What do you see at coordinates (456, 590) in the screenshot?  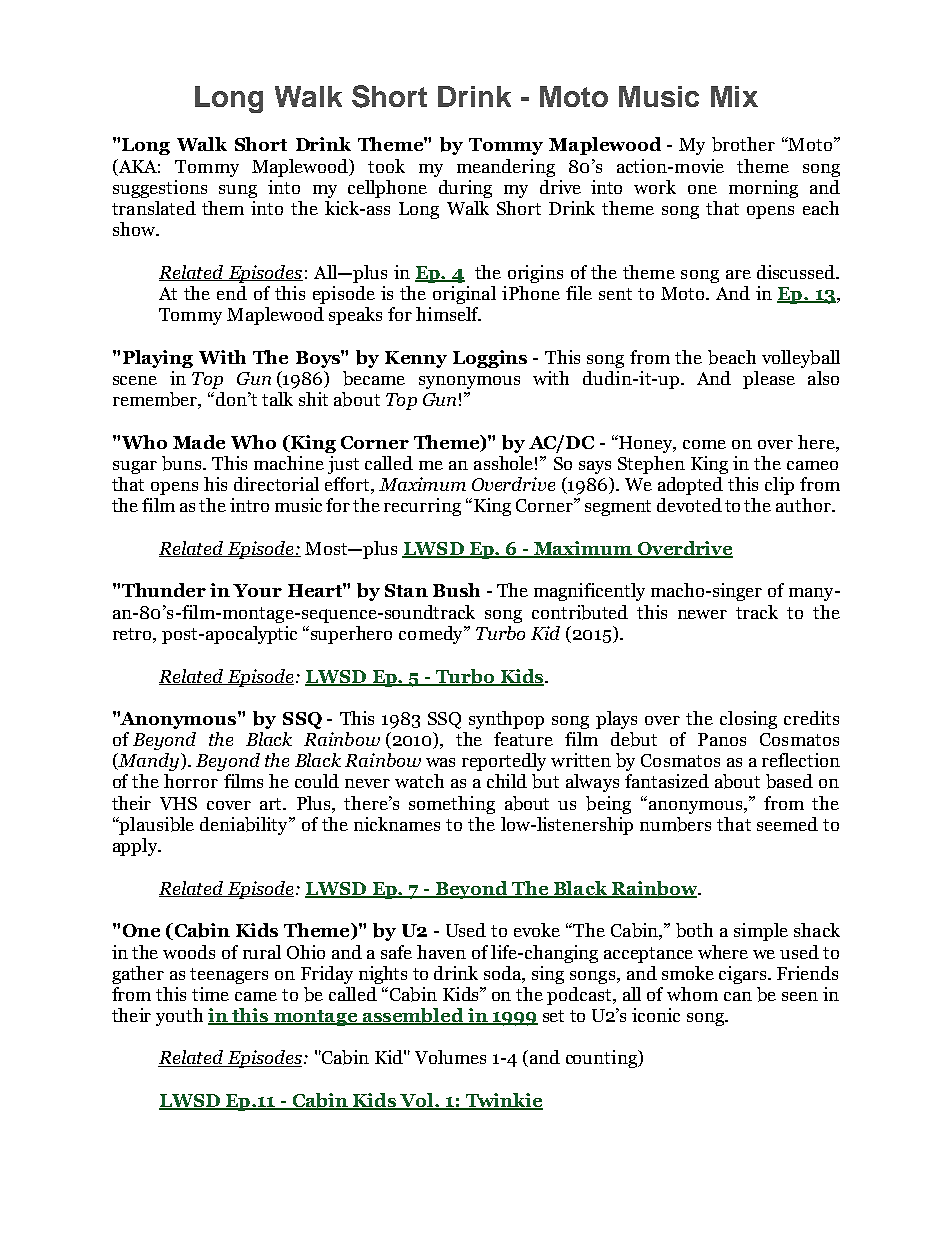 I see `Bush` at bounding box center [456, 590].
